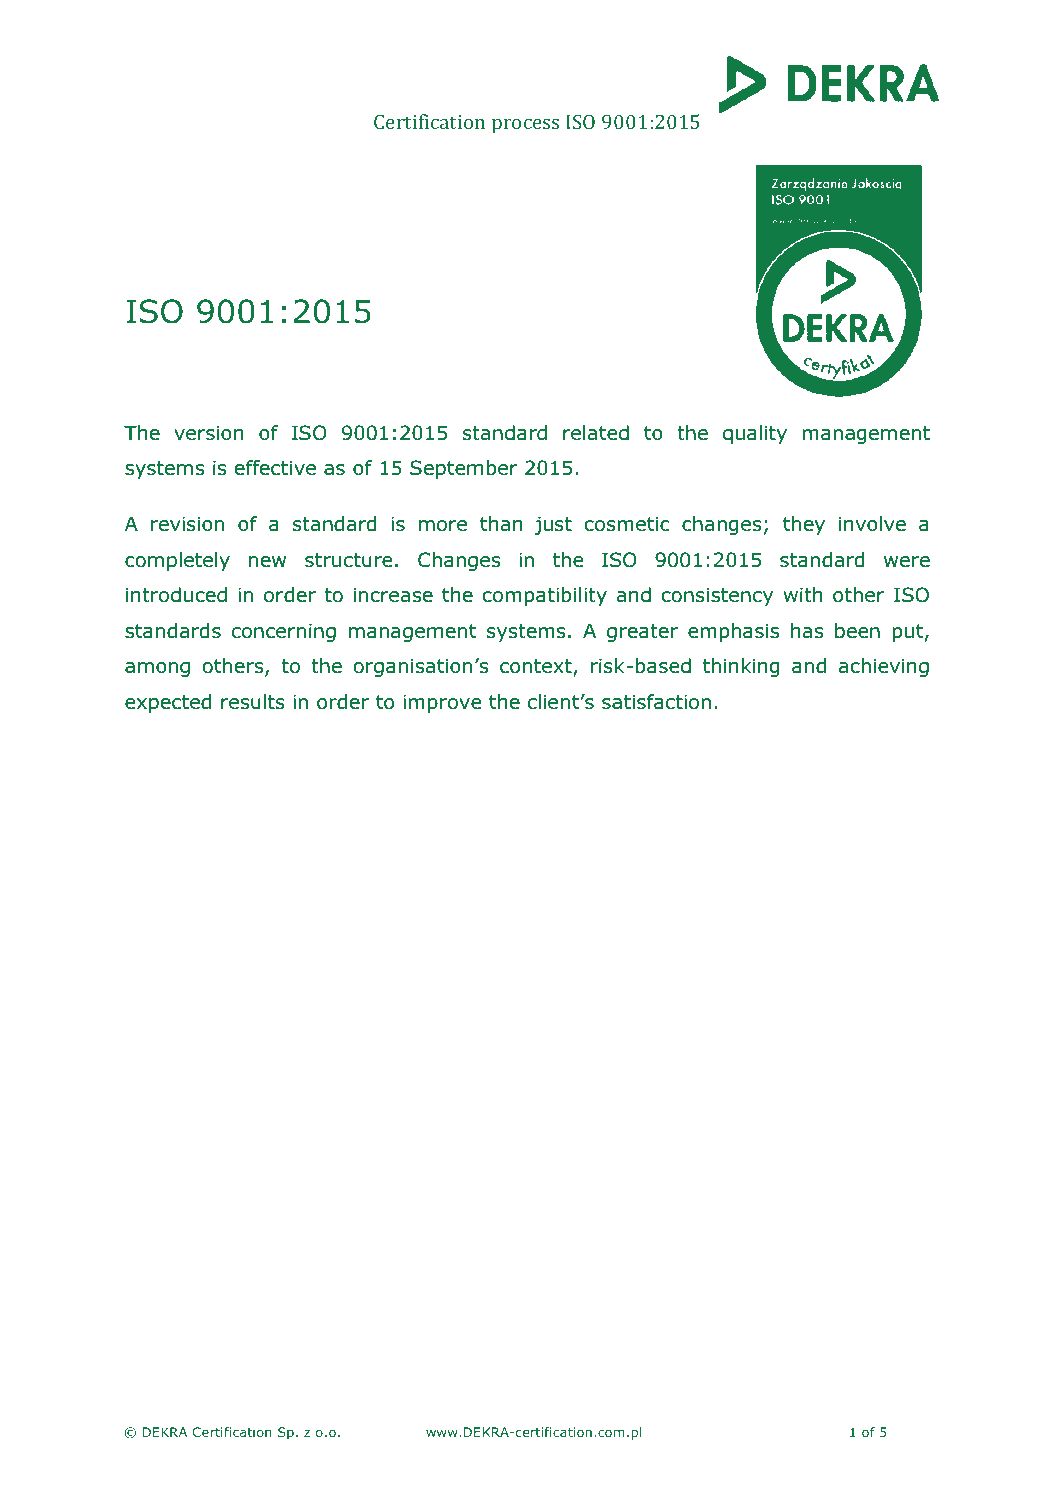 The image size is (1054, 1491). What do you see at coordinates (187, 524) in the screenshot?
I see `revision` at bounding box center [187, 524].
